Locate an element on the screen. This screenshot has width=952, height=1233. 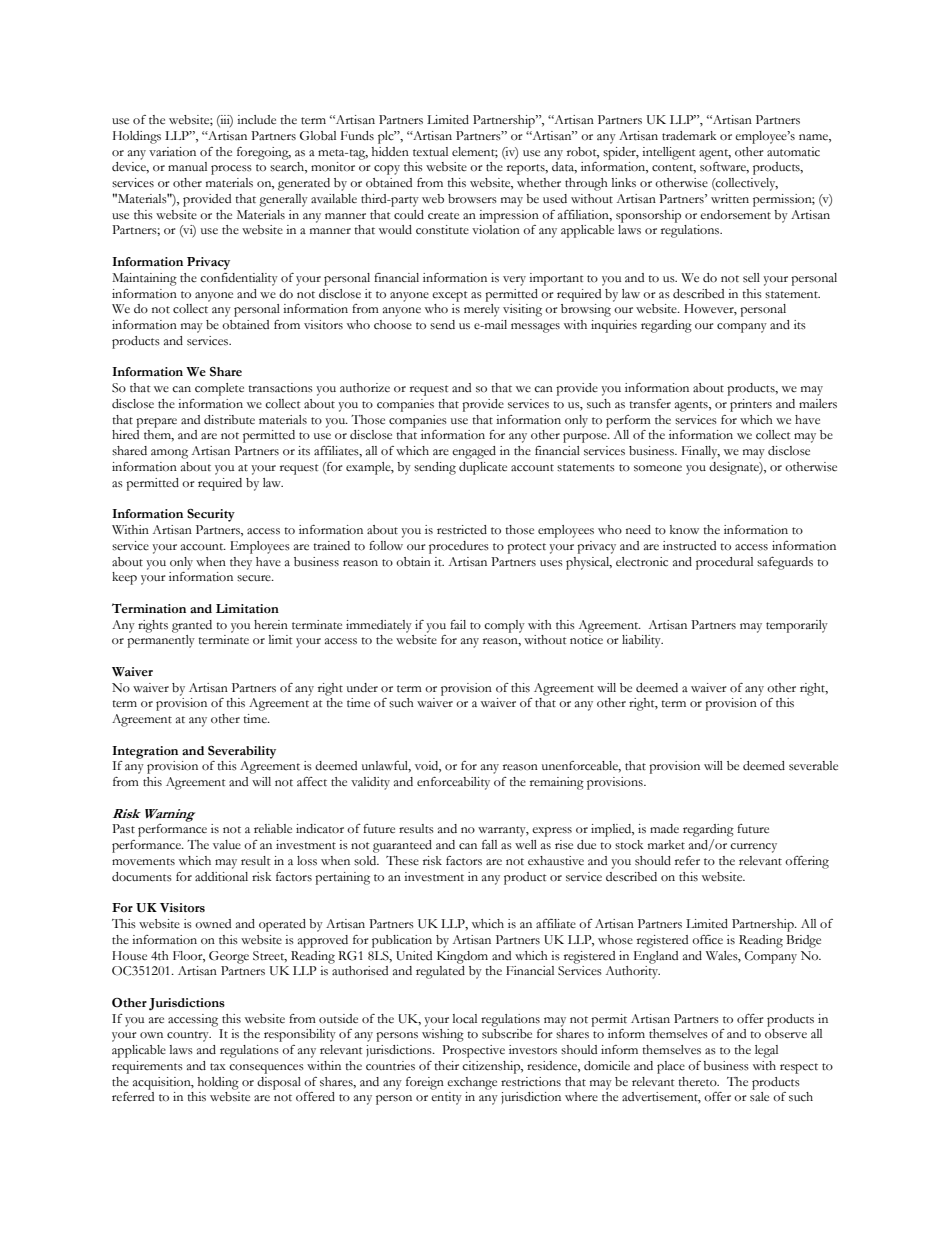
textual is located at coordinates (430, 152).
